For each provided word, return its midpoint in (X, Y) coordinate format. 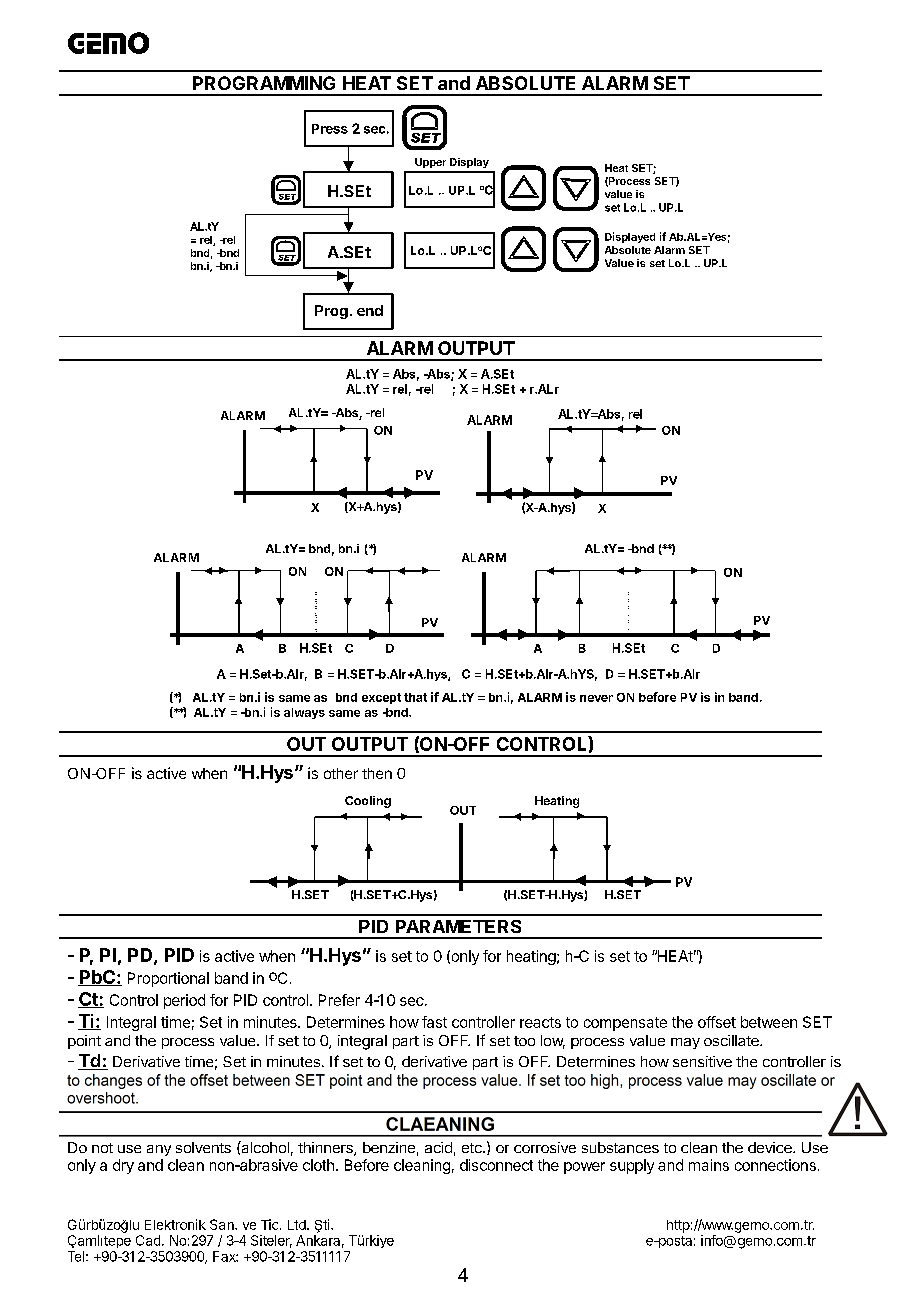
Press (330, 129)
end (370, 310)
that (415, 697)
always (304, 713)
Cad (148, 1240)
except (381, 698)
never (596, 698)
